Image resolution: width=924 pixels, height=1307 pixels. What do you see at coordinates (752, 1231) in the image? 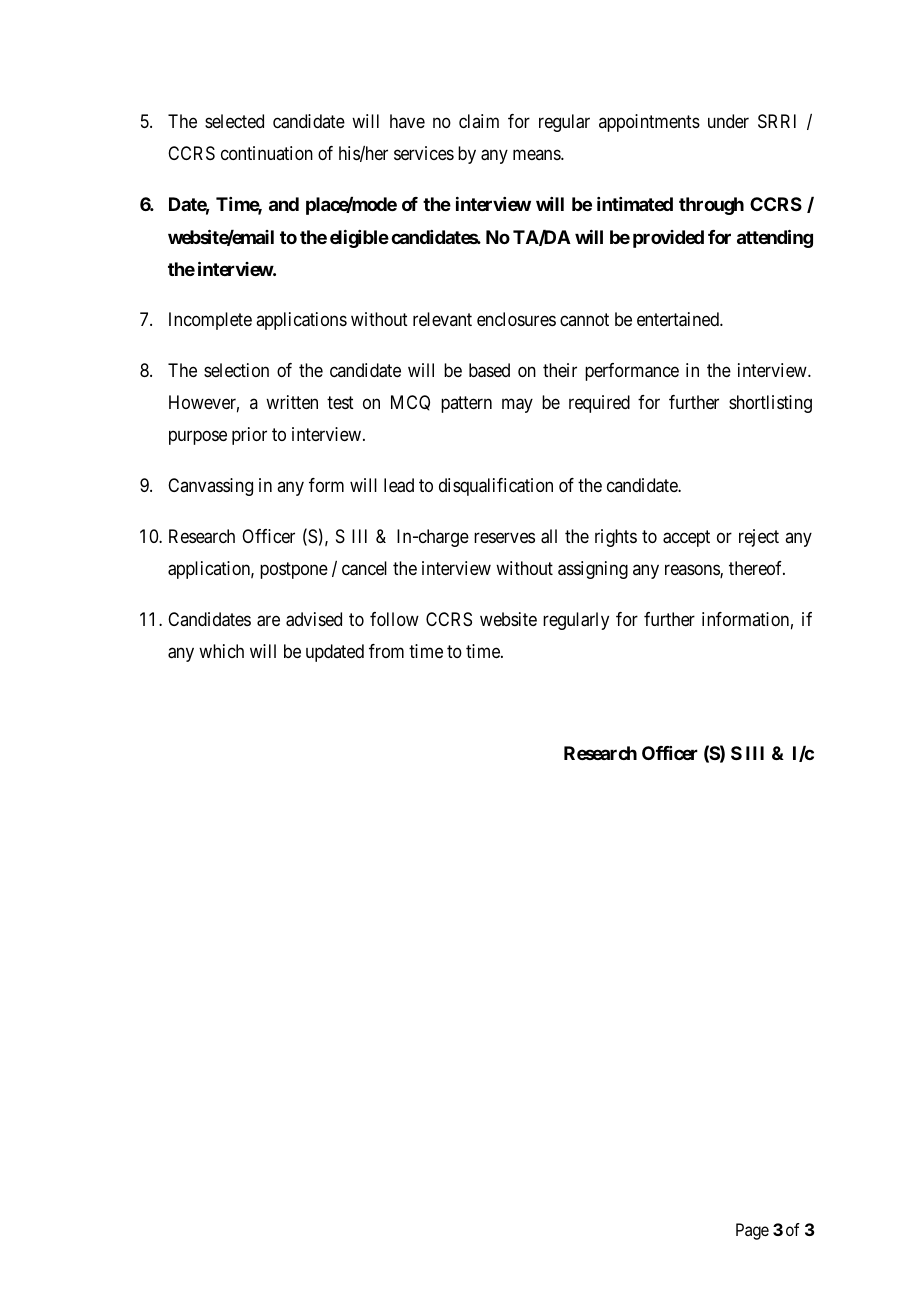
I see `Page` at bounding box center [752, 1231].
